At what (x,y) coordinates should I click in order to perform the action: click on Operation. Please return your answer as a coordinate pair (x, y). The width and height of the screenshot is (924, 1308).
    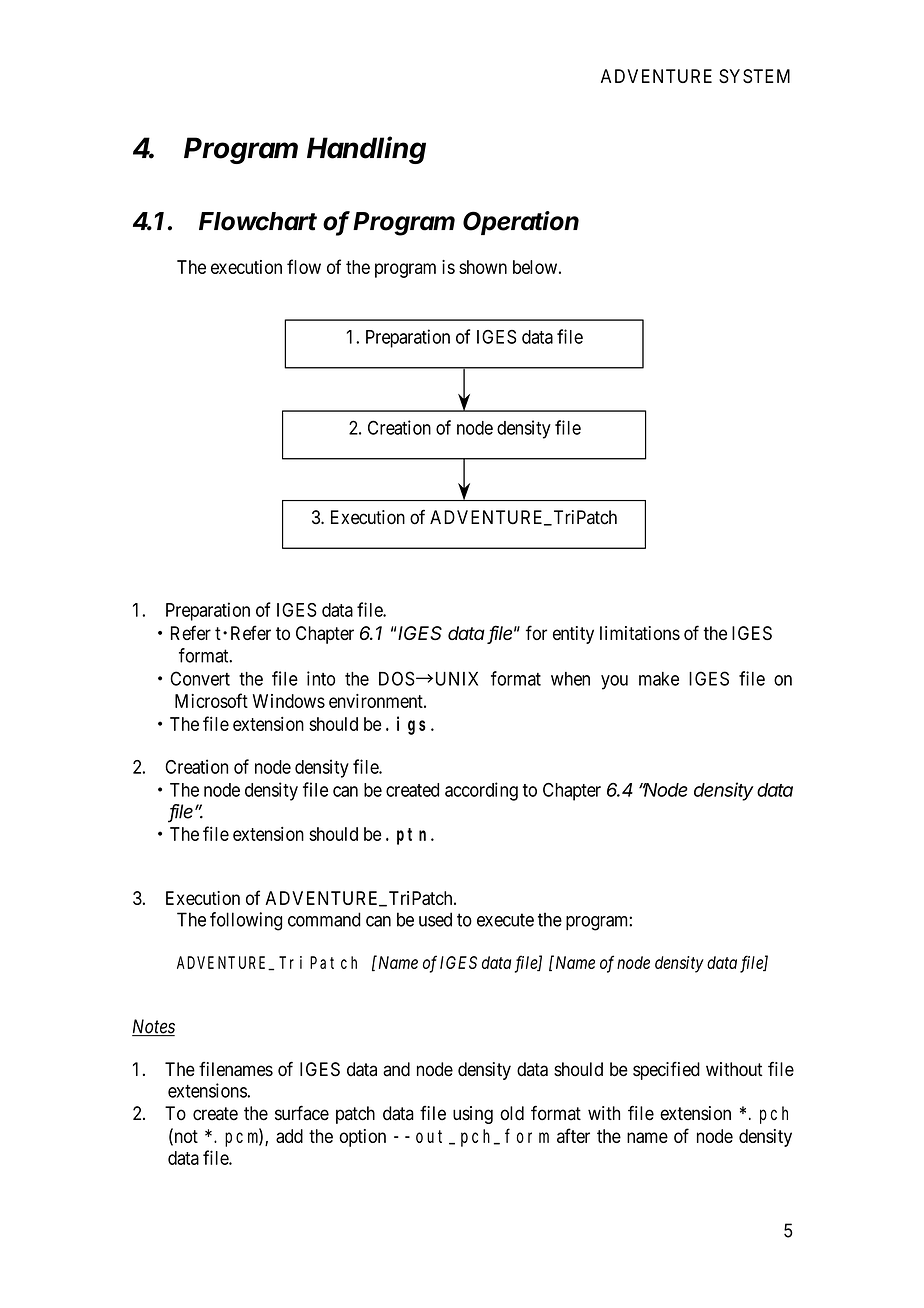
    Looking at the image, I should click on (521, 223).
